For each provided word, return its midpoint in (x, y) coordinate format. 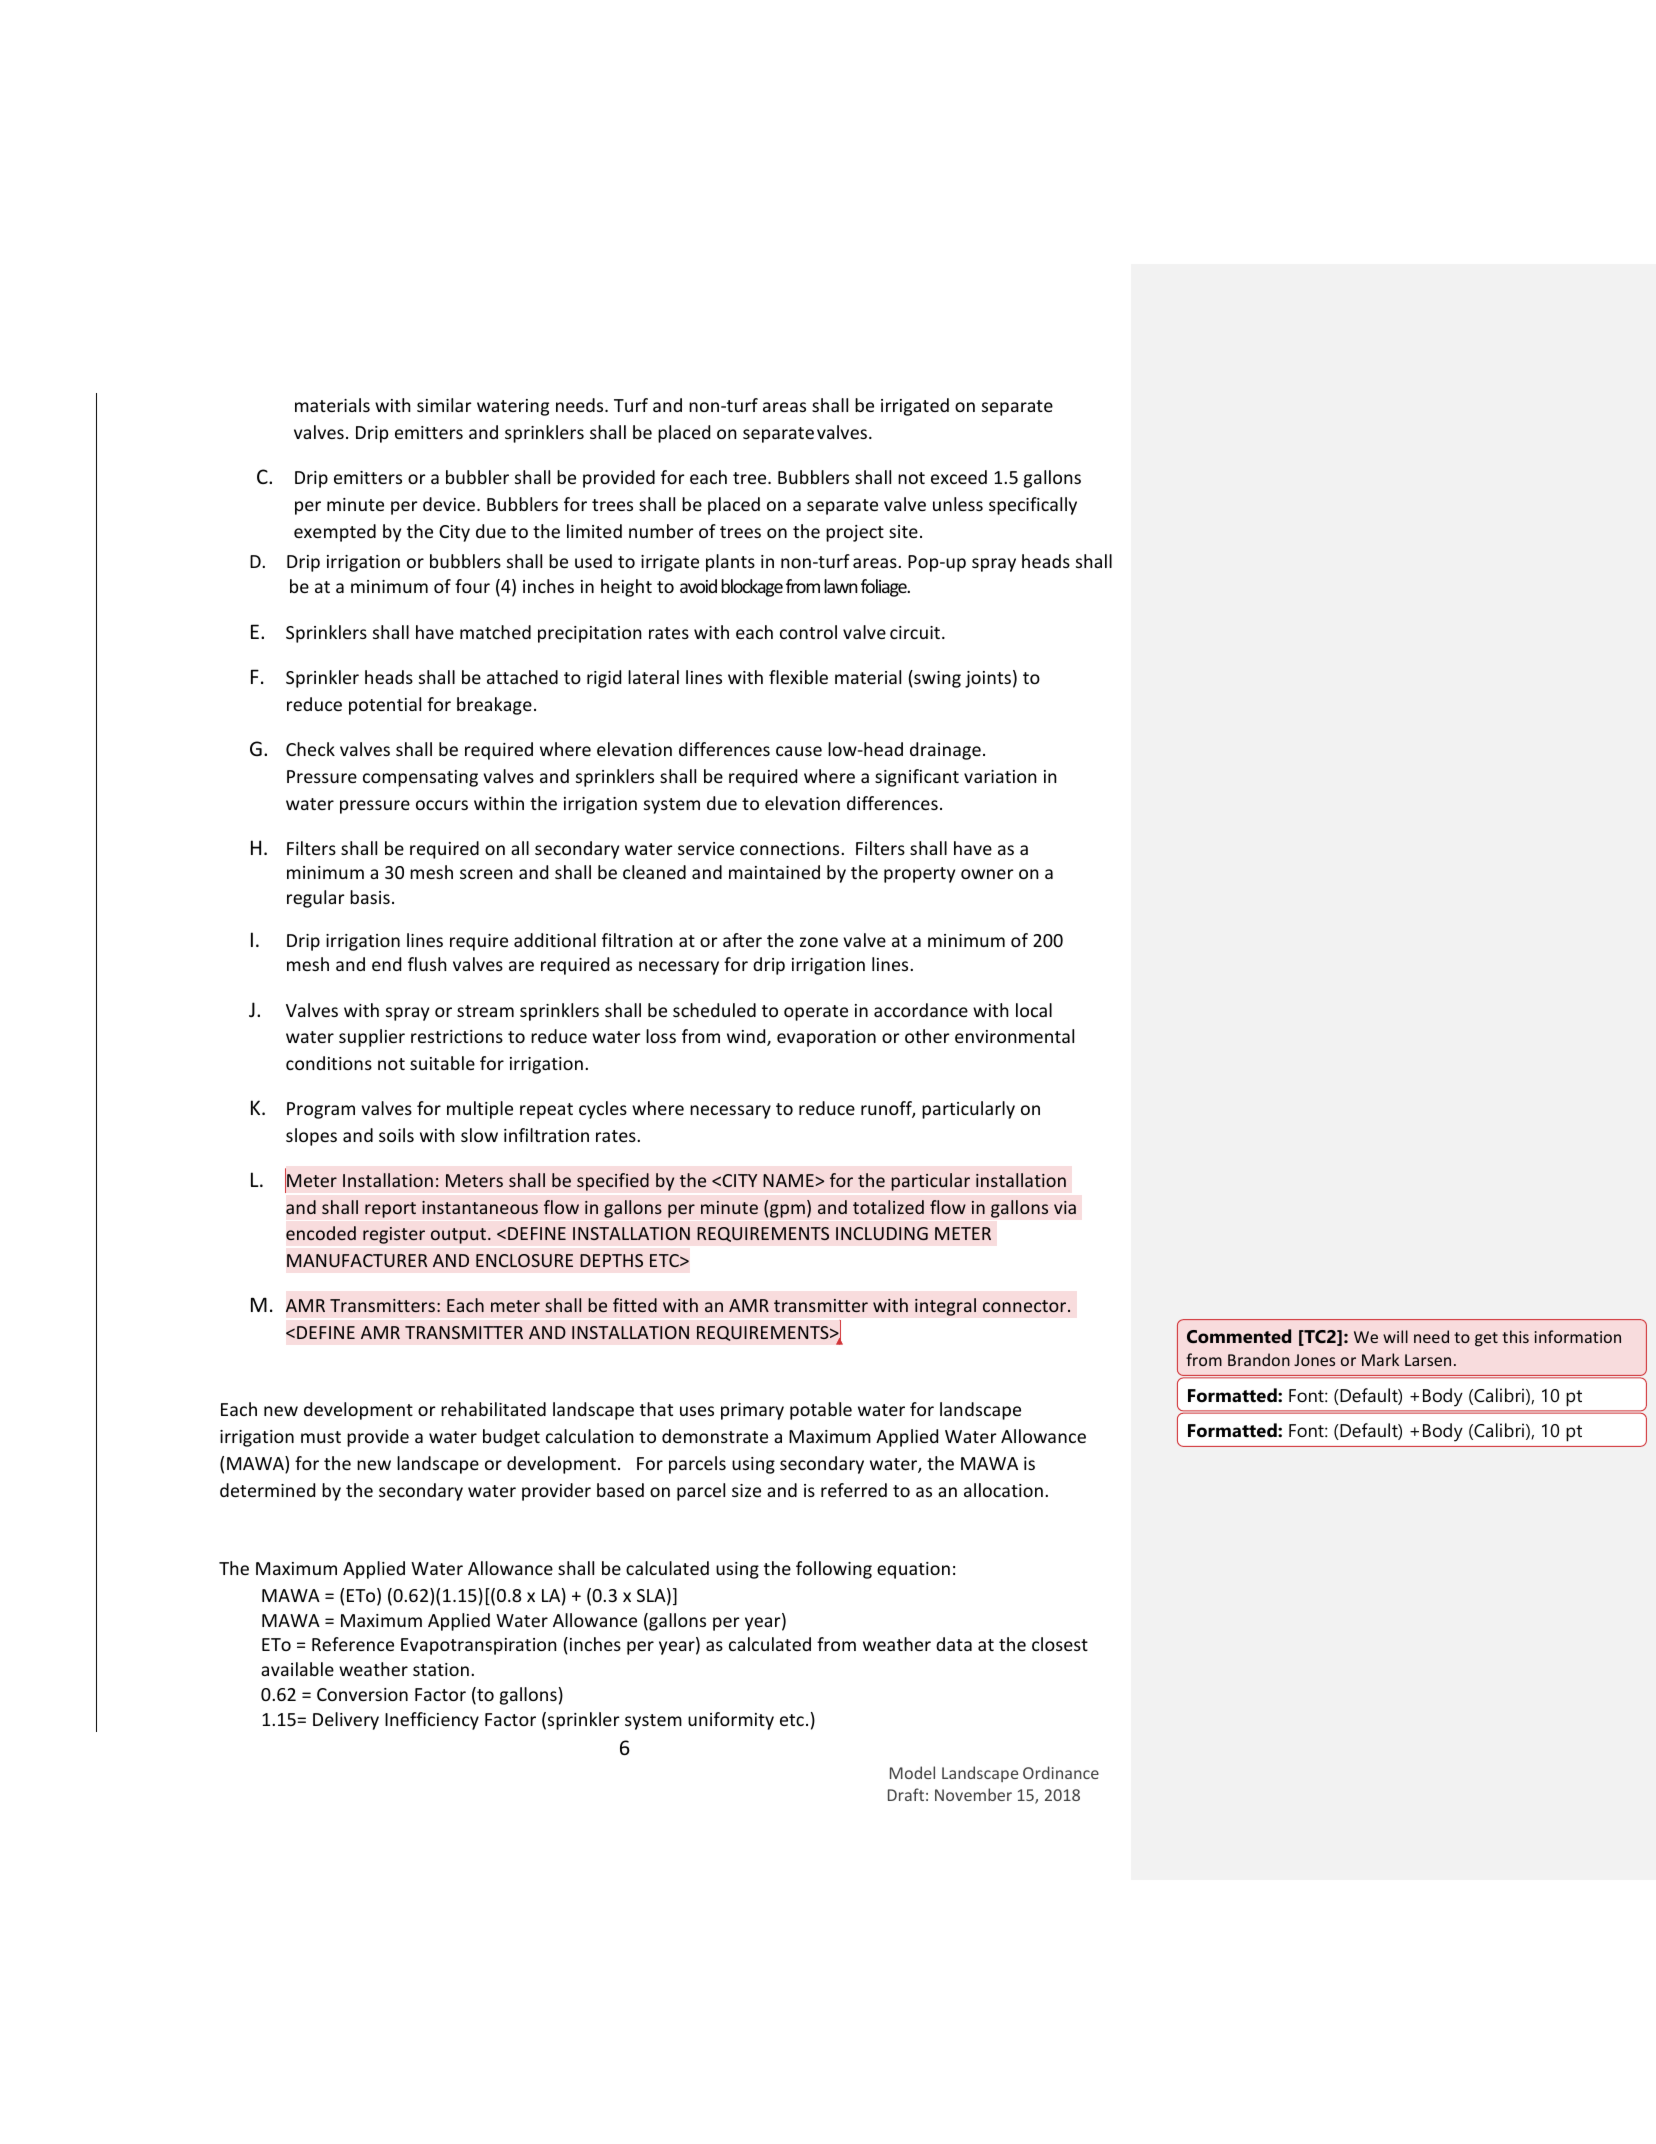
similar (444, 405)
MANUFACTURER (357, 1260)
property (919, 875)
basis (370, 897)
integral (945, 1307)
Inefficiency (432, 1721)
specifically (1033, 506)
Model (912, 1772)
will (1395, 1336)
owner (987, 874)
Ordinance (1061, 1772)
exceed (959, 477)
